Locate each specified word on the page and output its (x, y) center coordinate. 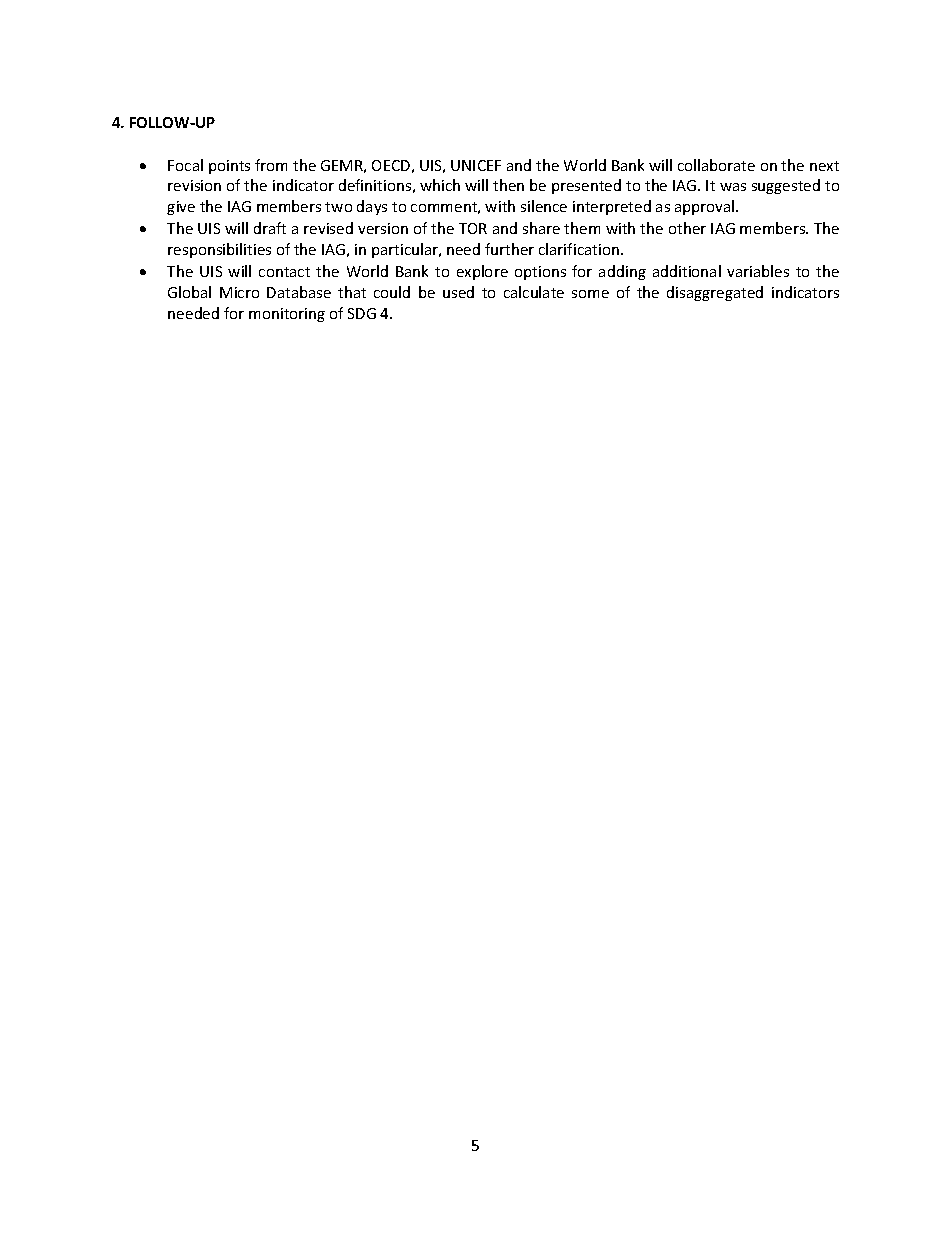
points (229, 167)
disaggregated (715, 293)
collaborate (716, 165)
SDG (362, 313)
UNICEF (476, 165)
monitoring (287, 315)
